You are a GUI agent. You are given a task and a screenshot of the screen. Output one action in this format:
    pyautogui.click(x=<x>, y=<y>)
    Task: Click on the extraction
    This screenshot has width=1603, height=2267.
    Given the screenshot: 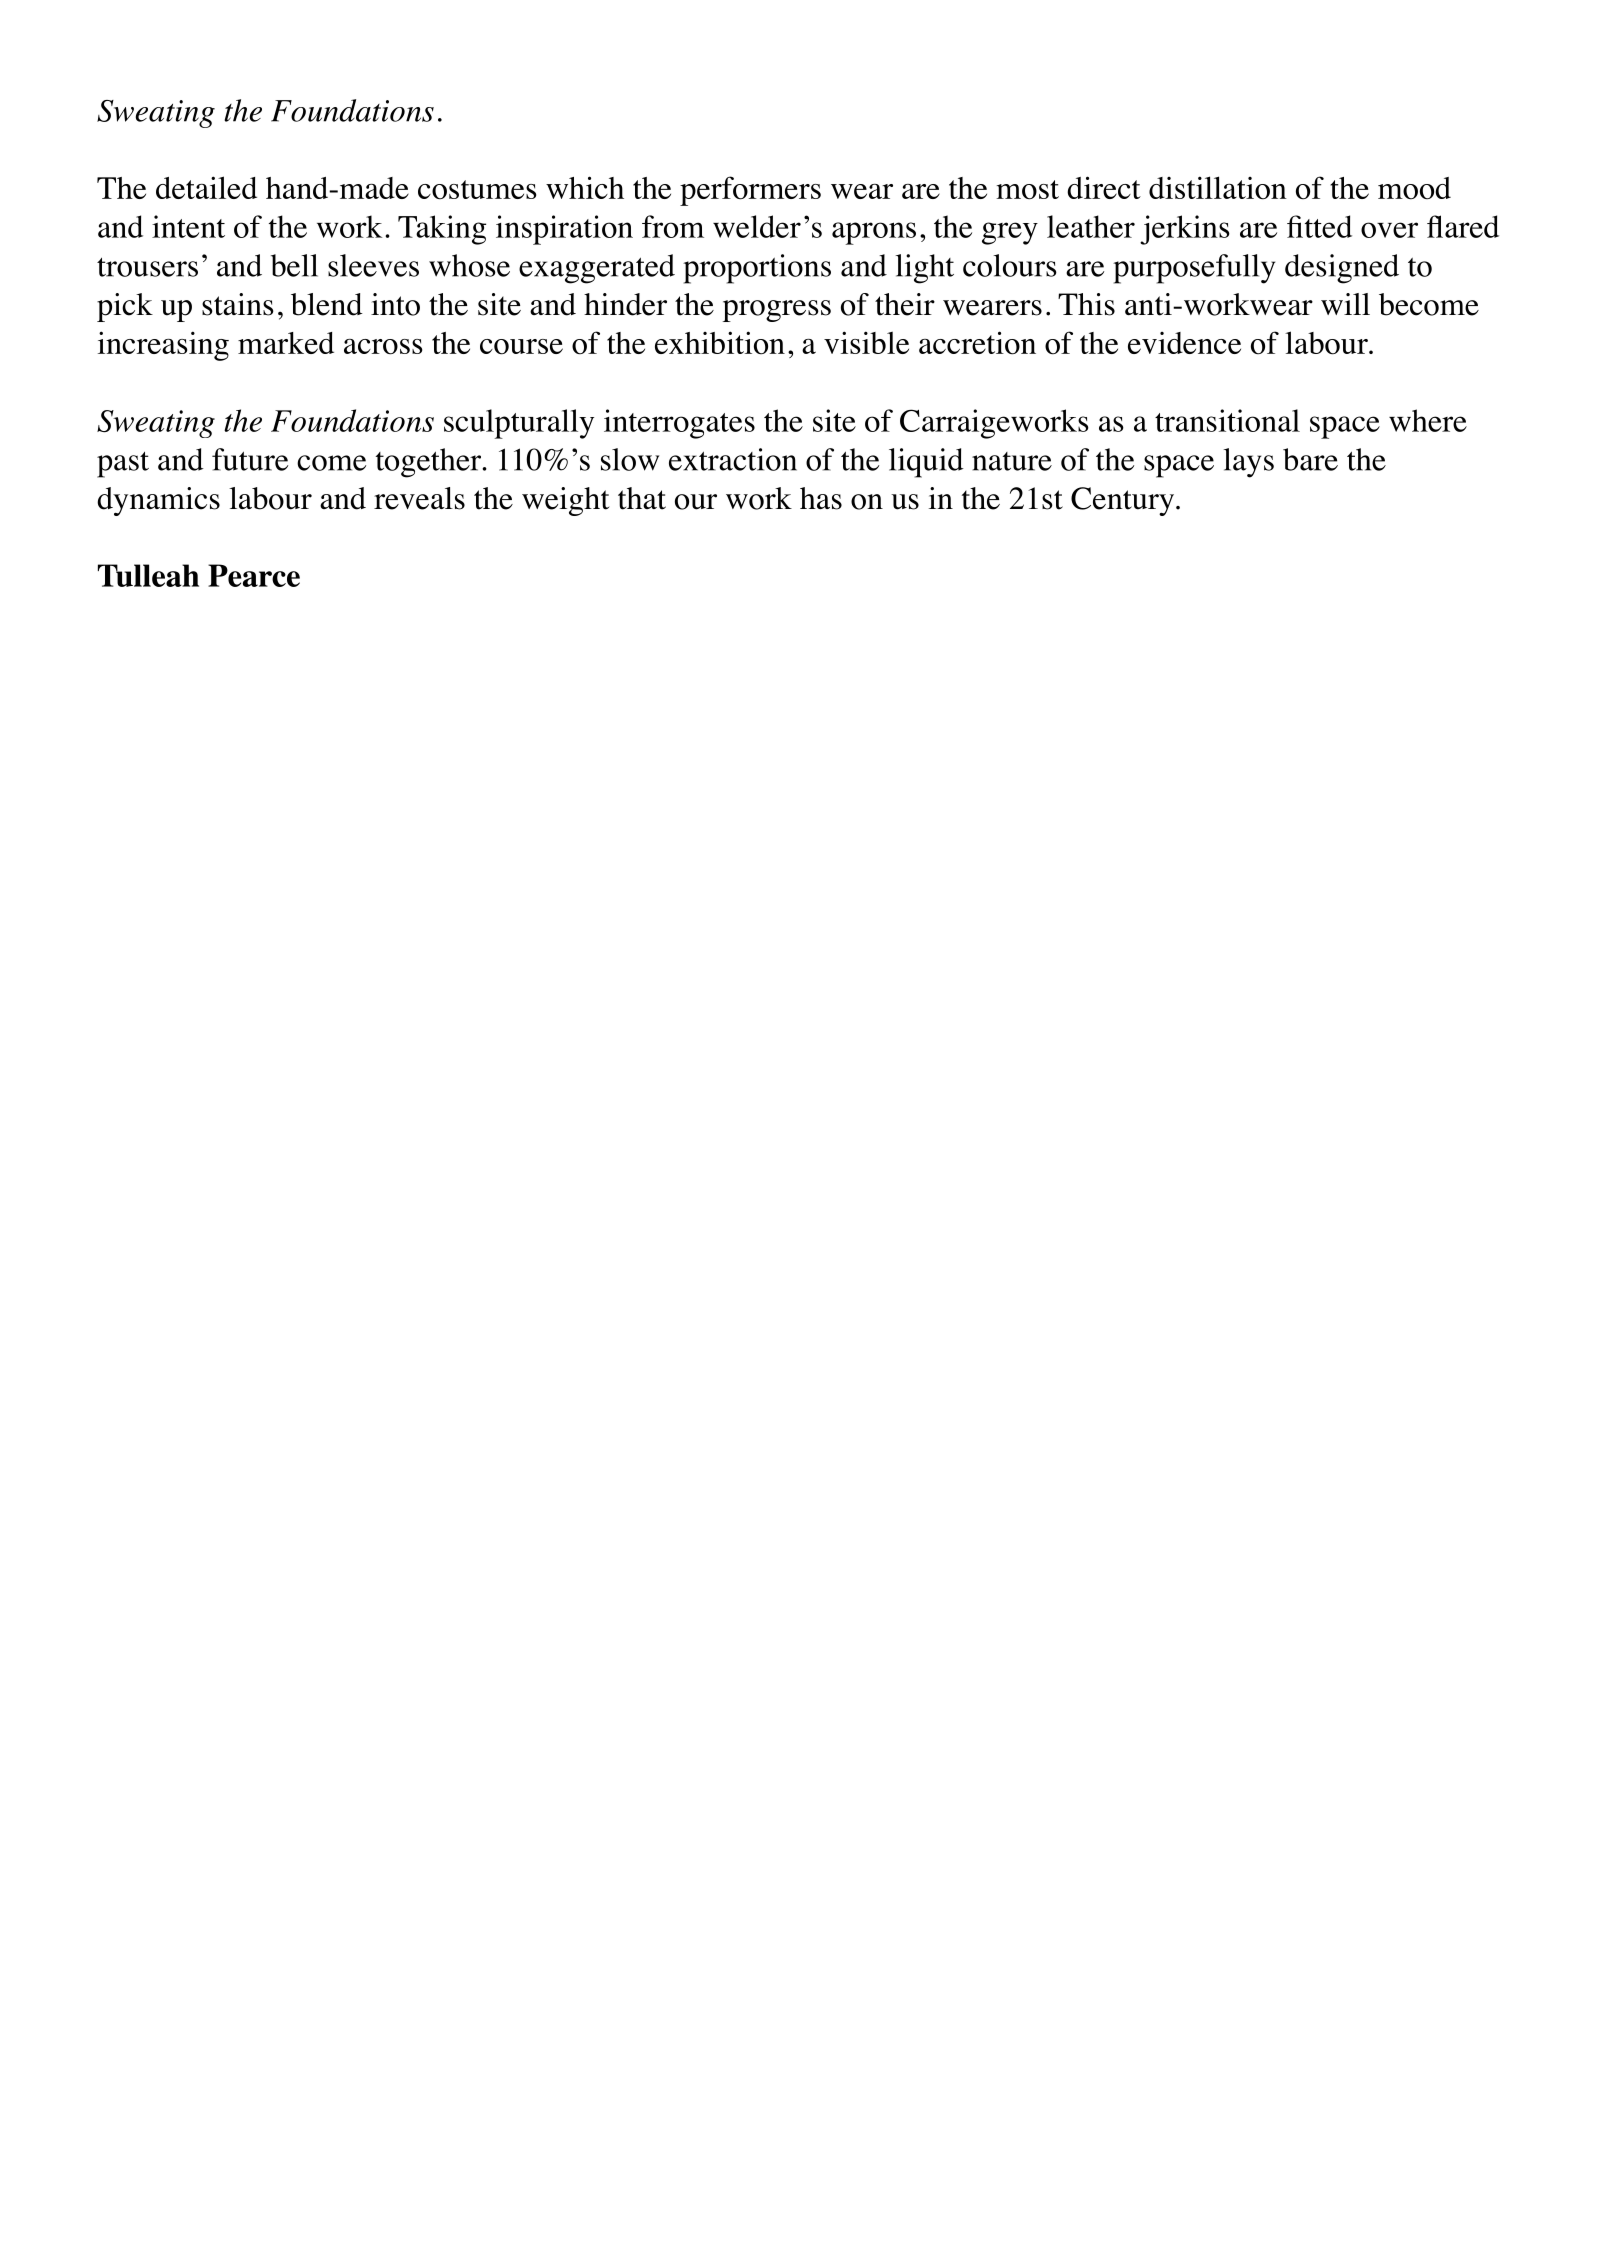 What is the action you would take?
    pyautogui.click(x=733, y=459)
